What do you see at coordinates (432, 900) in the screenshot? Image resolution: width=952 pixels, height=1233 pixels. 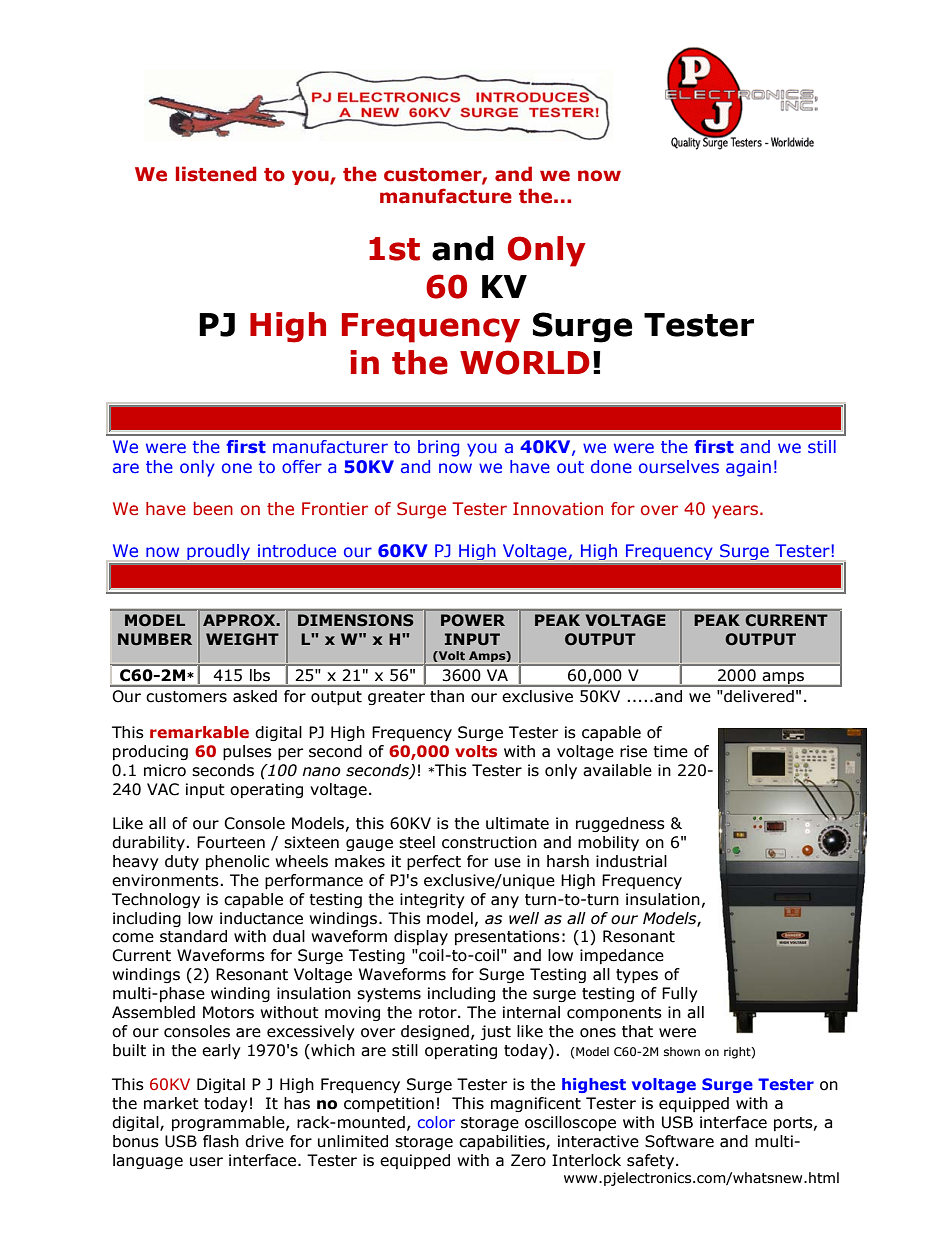 I see `integrity` at bounding box center [432, 900].
